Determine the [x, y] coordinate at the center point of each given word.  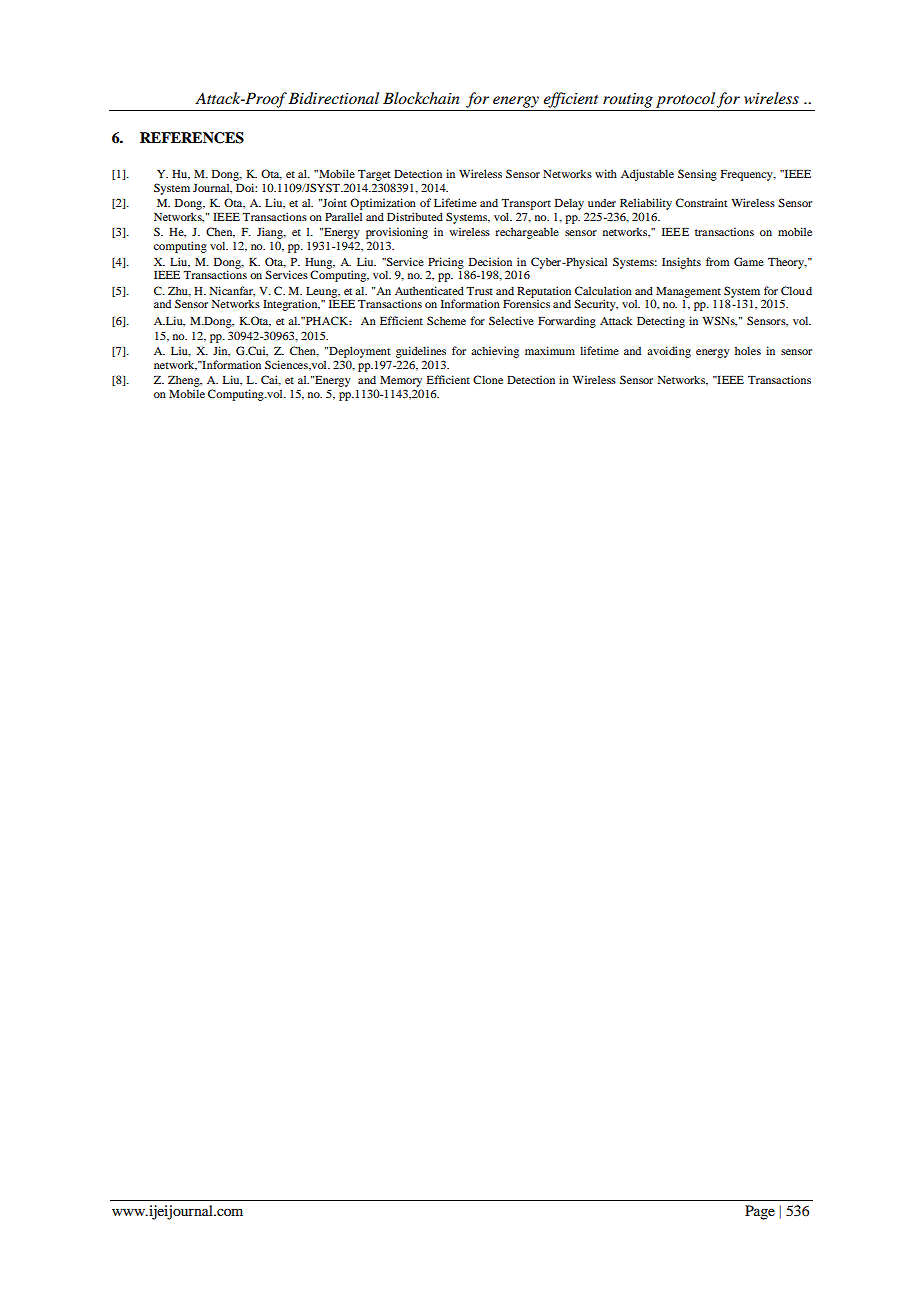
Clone [488, 379]
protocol [686, 100]
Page [760, 1212]
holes [748, 350]
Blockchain [421, 98]
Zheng [185, 381]
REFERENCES [192, 138]
